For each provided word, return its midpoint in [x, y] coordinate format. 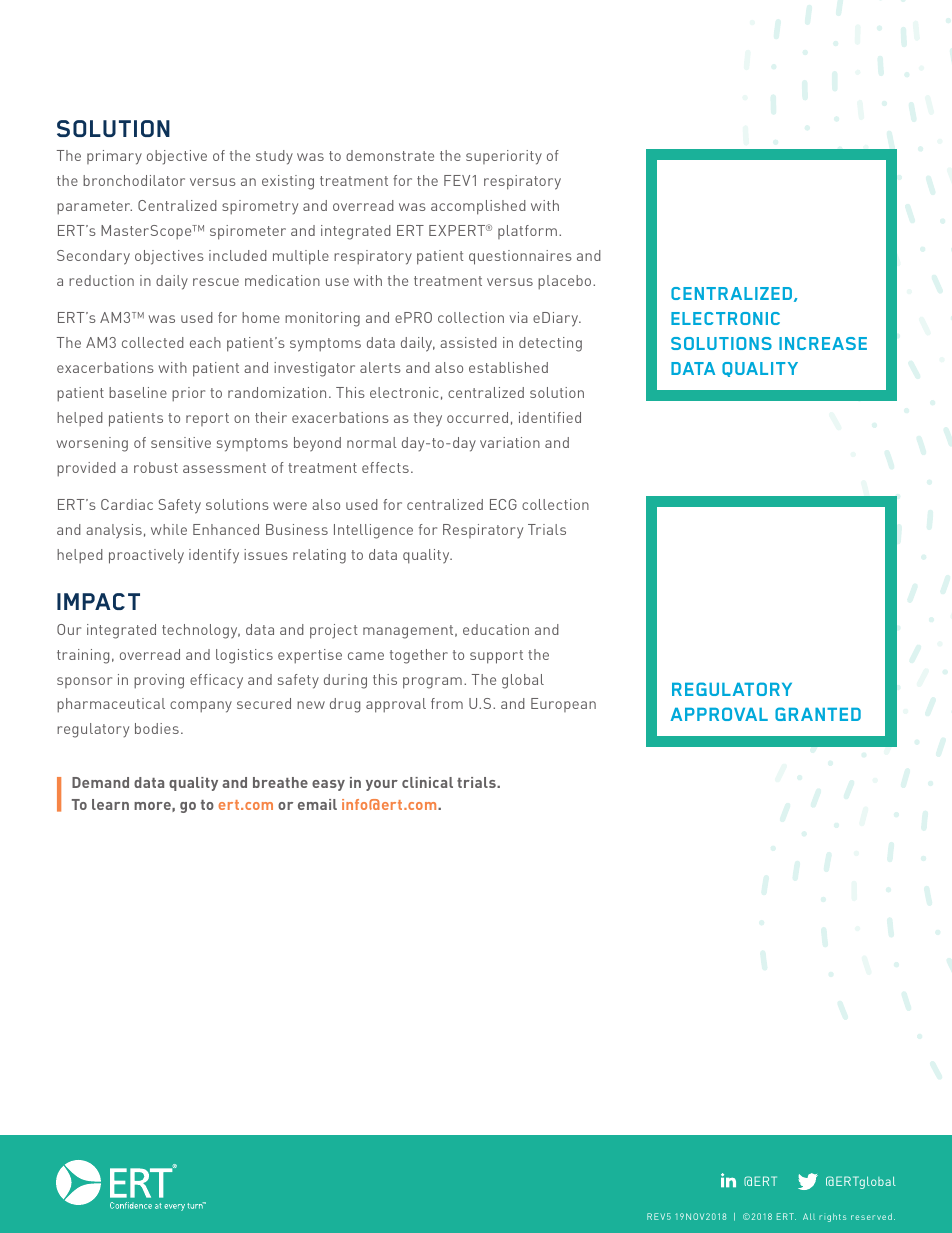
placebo [566, 282]
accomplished [478, 207]
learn [110, 804]
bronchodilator [134, 180]
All [809, 1216]
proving [159, 681]
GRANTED [818, 714]
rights [832, 1217]
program [432, 683]
